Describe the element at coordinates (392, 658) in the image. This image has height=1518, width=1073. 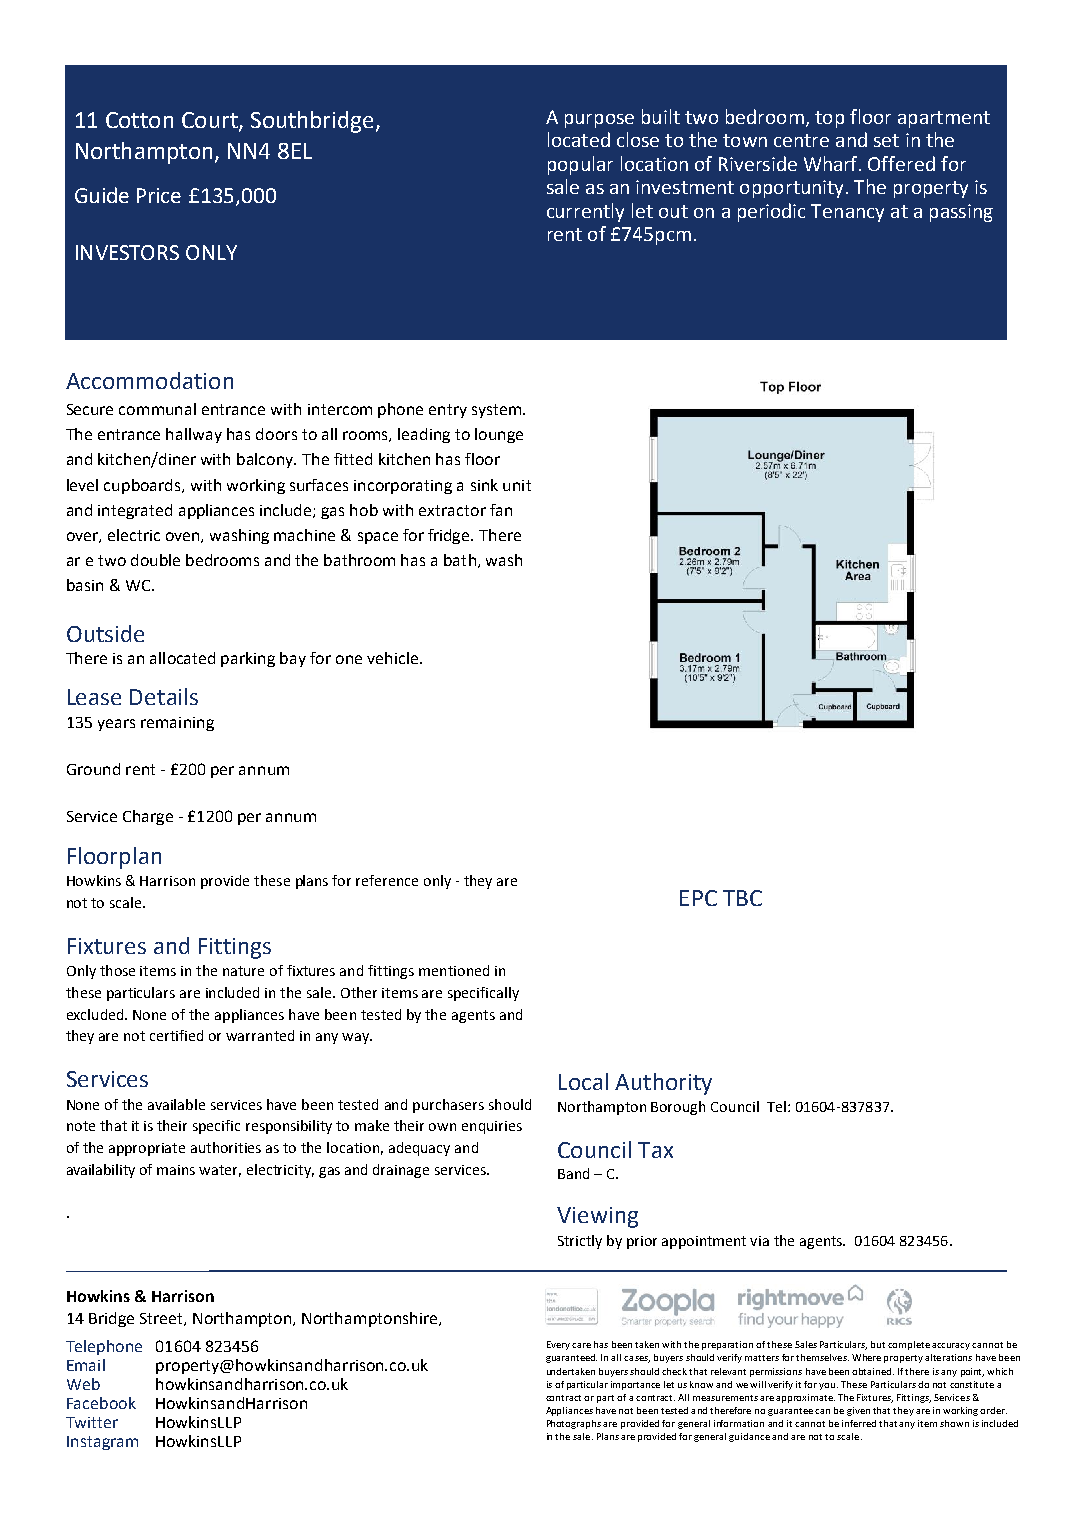
I see `vehicle` at that location.
